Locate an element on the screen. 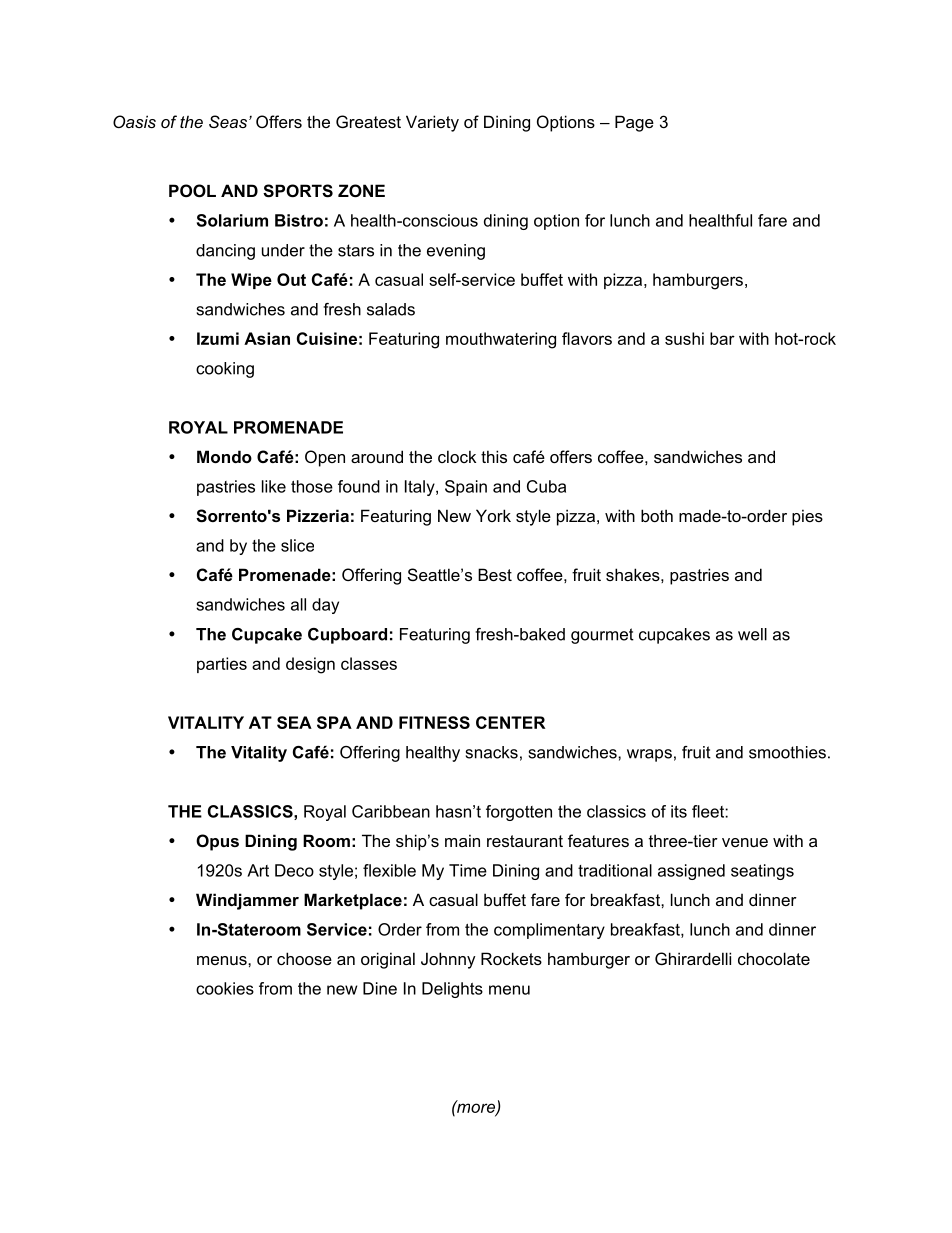  Variety is located at coordinates (432, 123).
